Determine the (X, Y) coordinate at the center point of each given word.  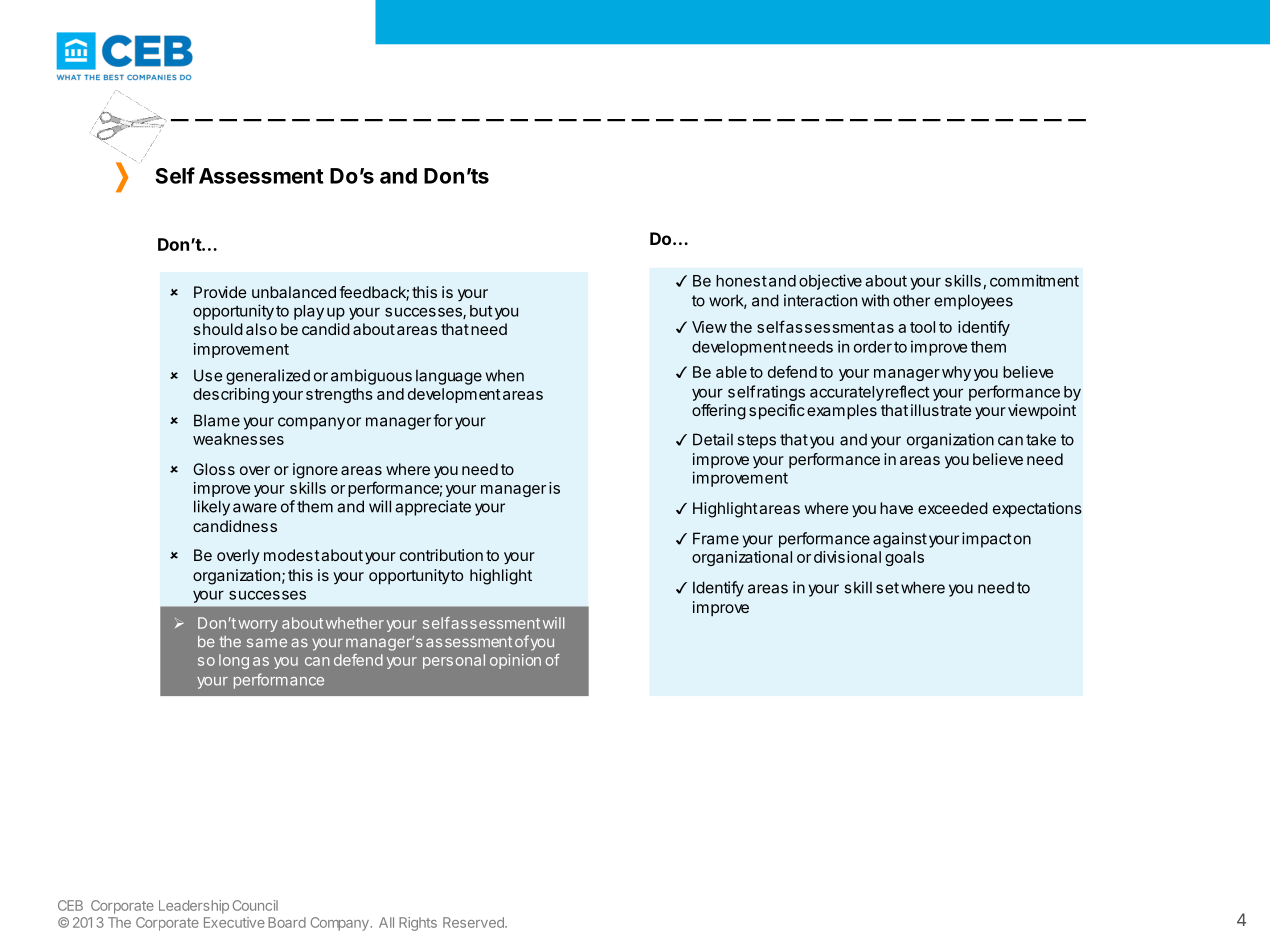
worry (258, 626)
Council (255, 905)
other (911, 300)
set (887, 588)
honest (741, 281)
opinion (515, 661)
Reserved (474, 922)
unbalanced (294, 292)
